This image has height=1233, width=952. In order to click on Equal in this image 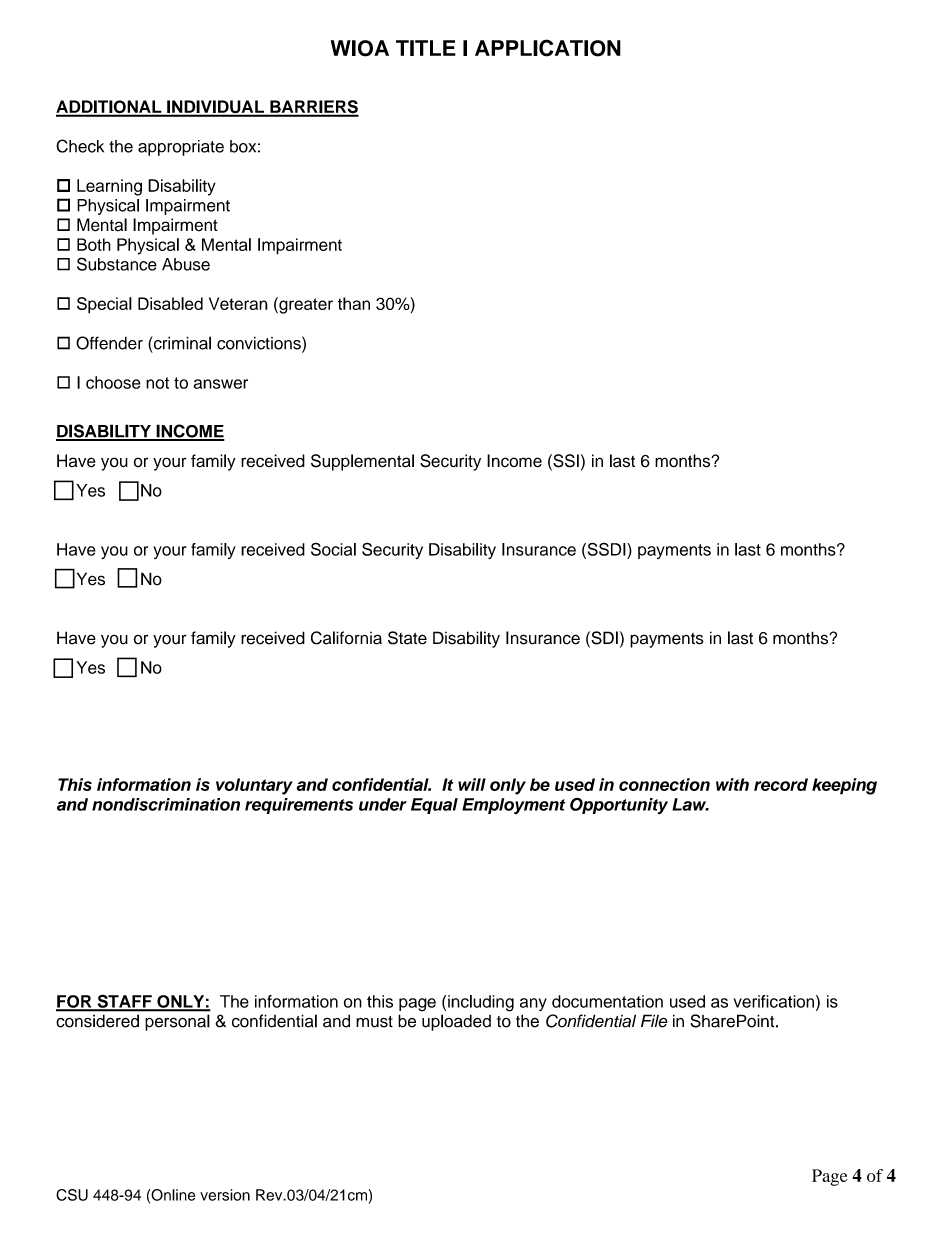, I will do `click(434, 806)`.
